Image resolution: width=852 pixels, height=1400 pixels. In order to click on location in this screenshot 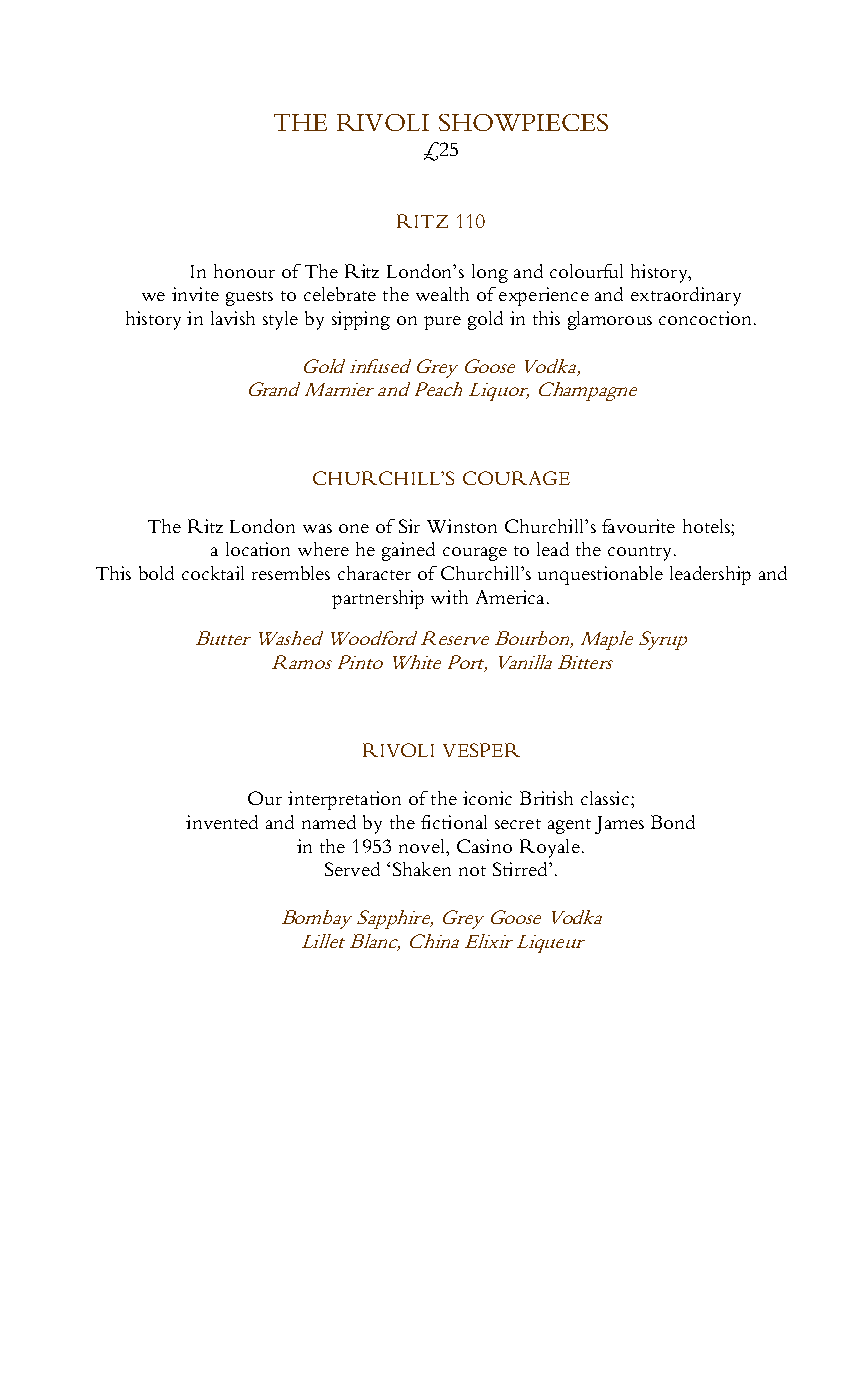, I will do `click(258, 549)`.
